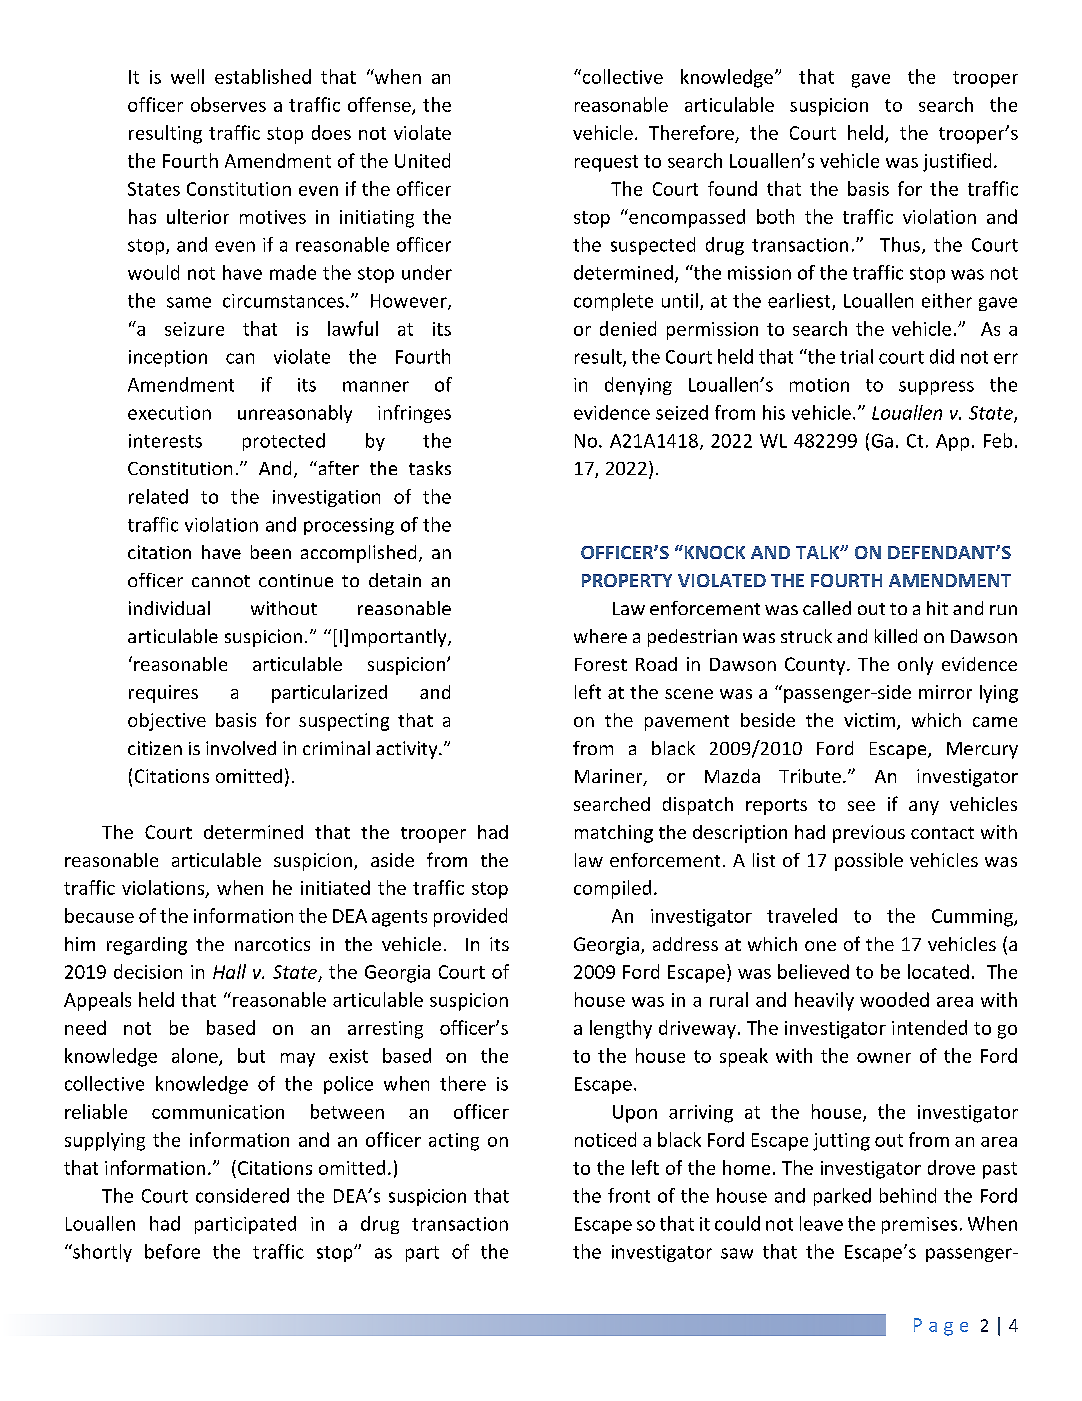  Describe the element at coordinates (172, 1251) in the page. I see `before` at that location.
